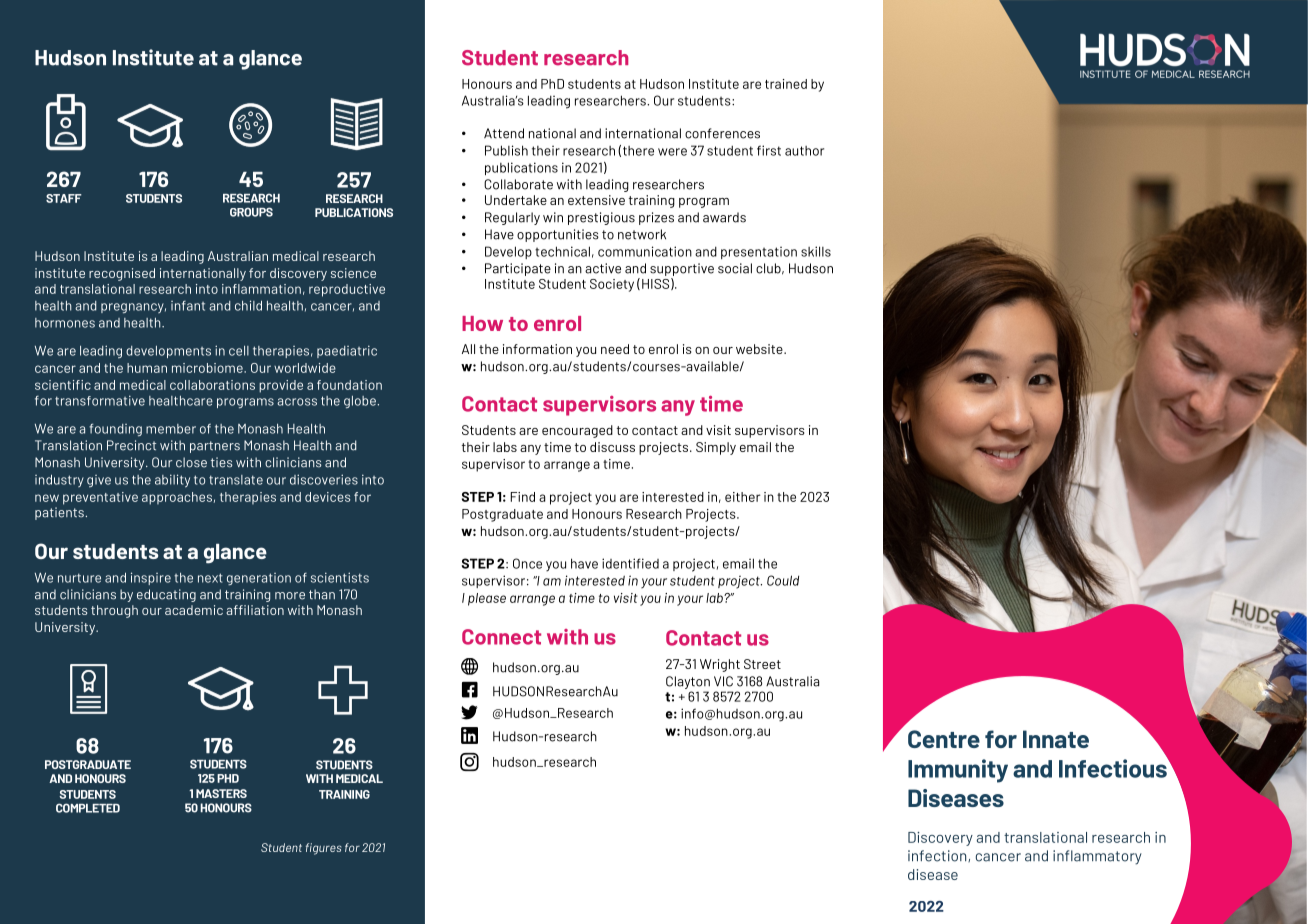 This screenshot has width=1308, height=924. What do you see at coordinates (166, 595) in the screenshot?
I see `educating` at bounding box center [166, 595].
